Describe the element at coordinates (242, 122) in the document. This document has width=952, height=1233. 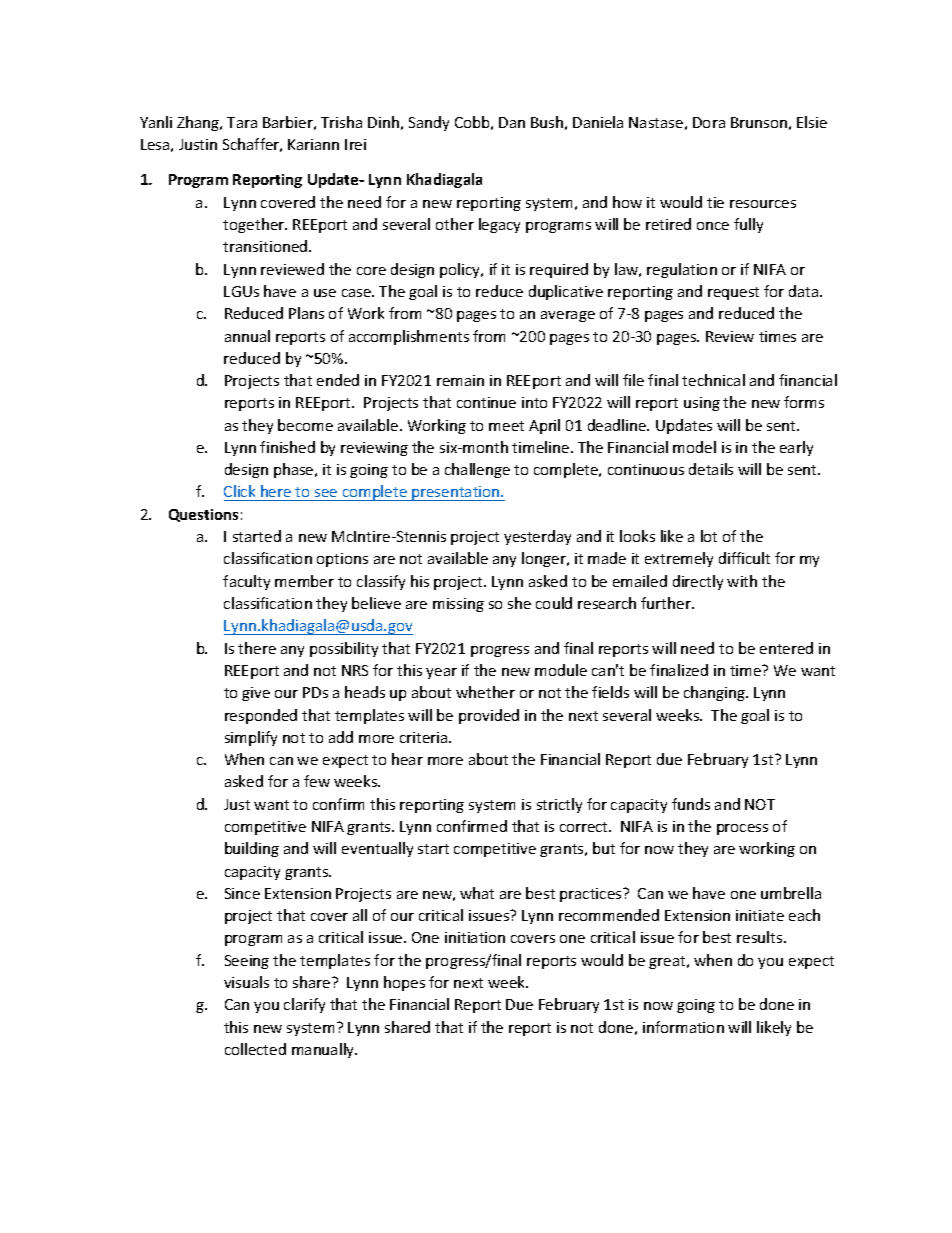
I see `Tara` at that location.
